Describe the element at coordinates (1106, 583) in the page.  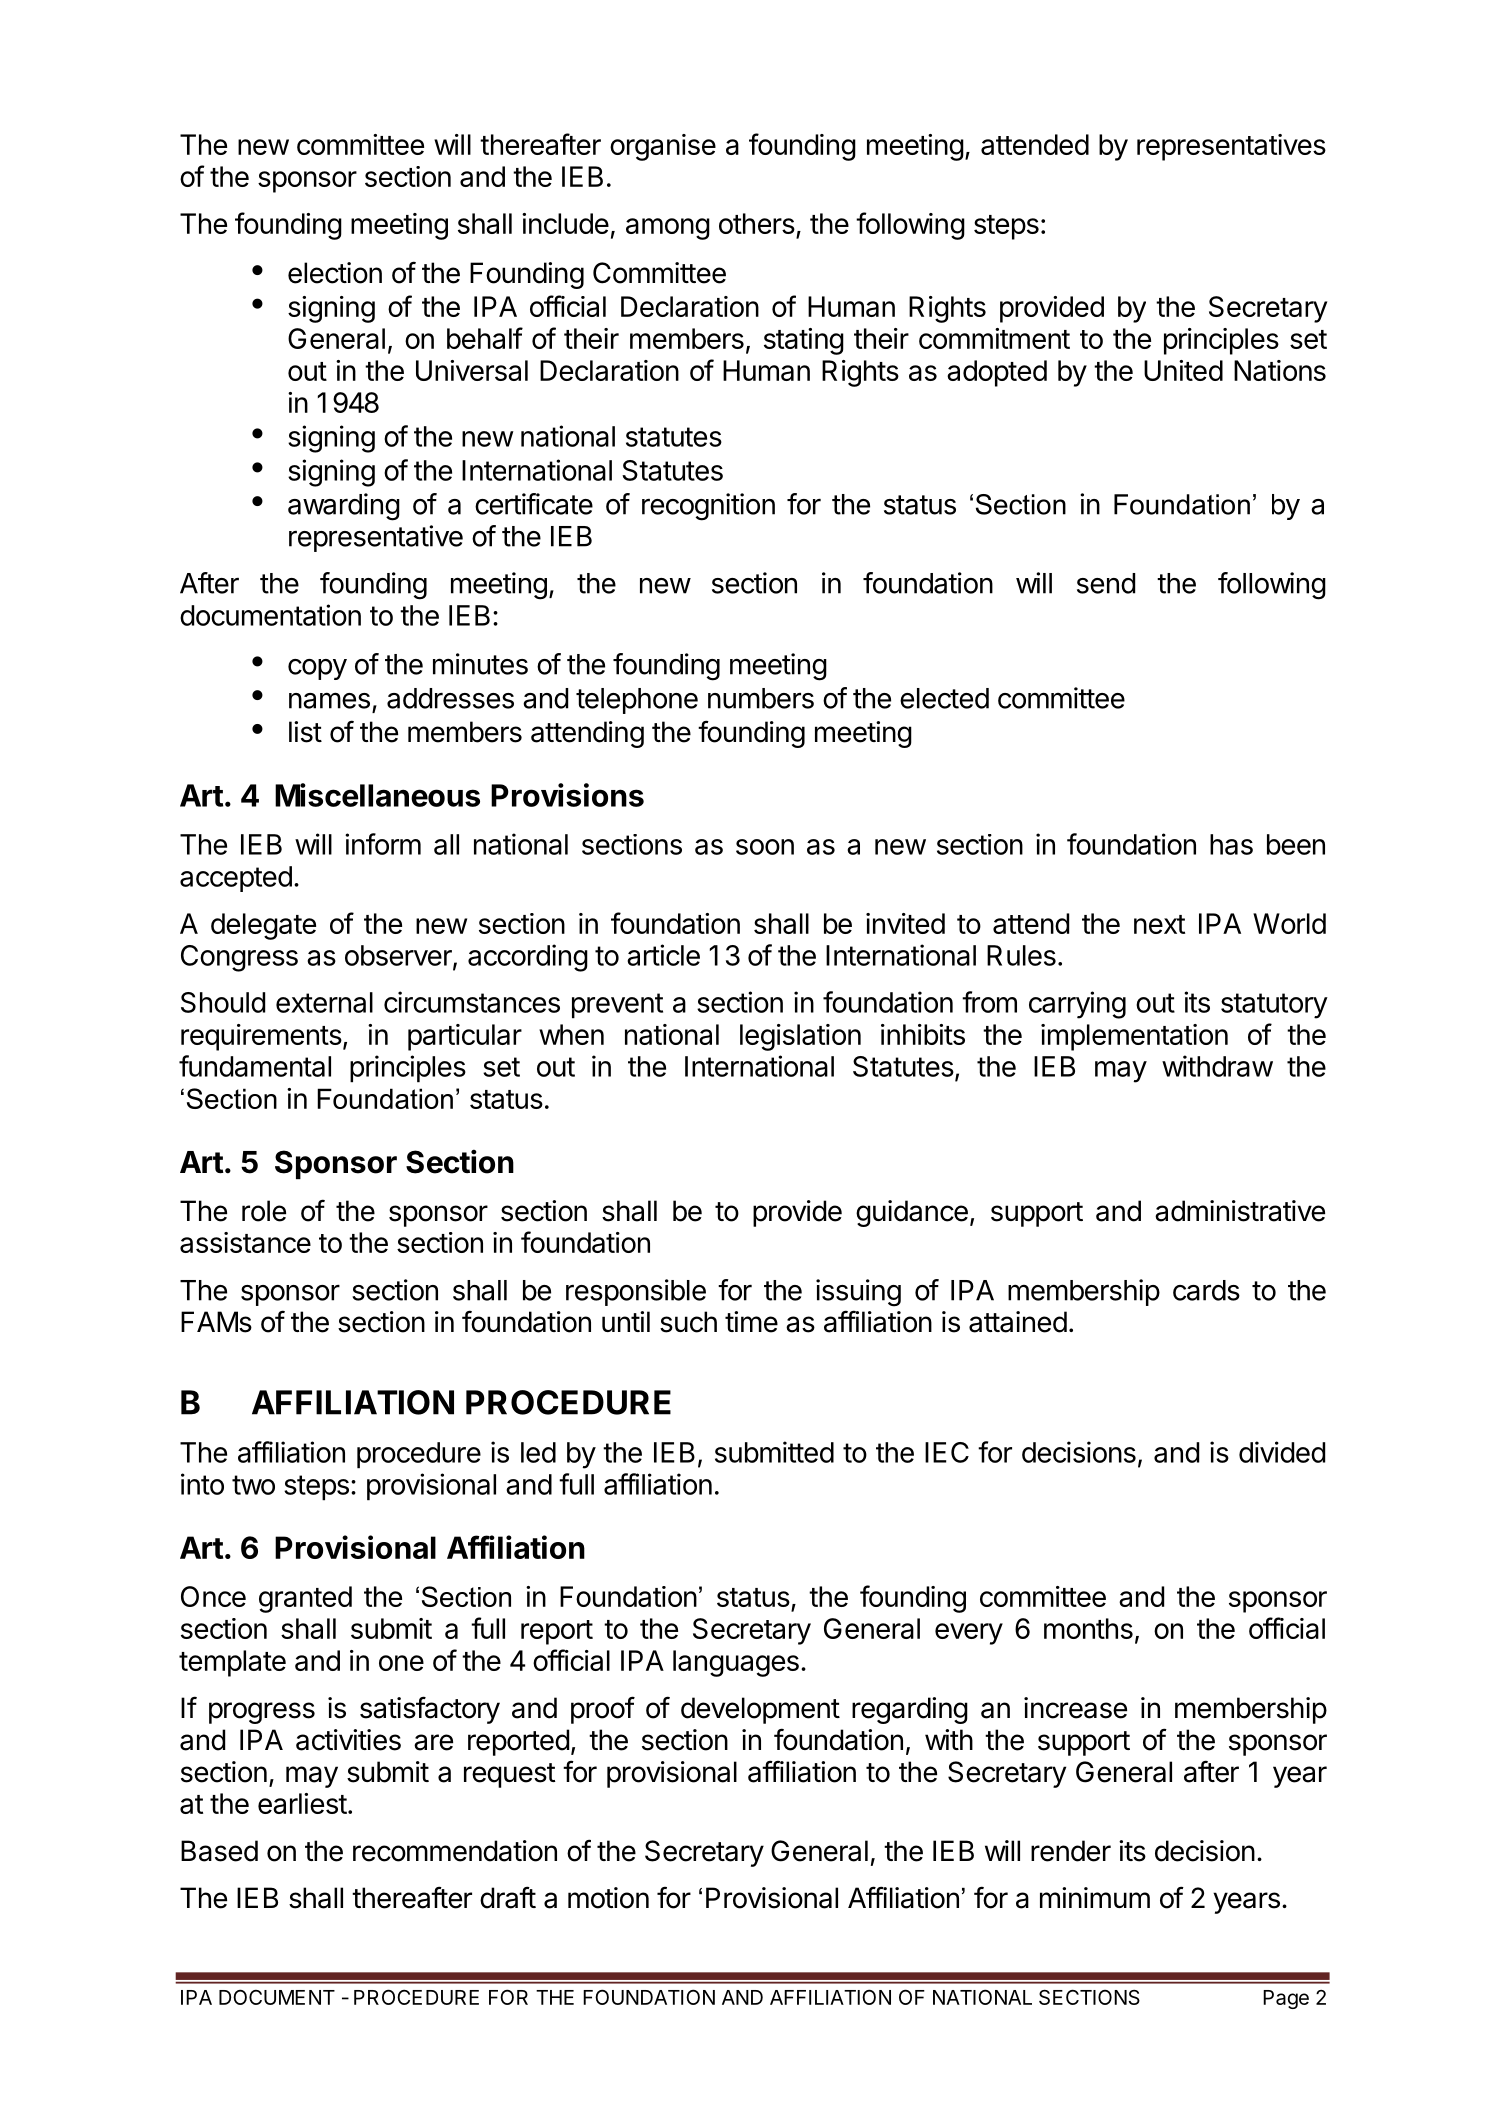
I see `send` at that location.
